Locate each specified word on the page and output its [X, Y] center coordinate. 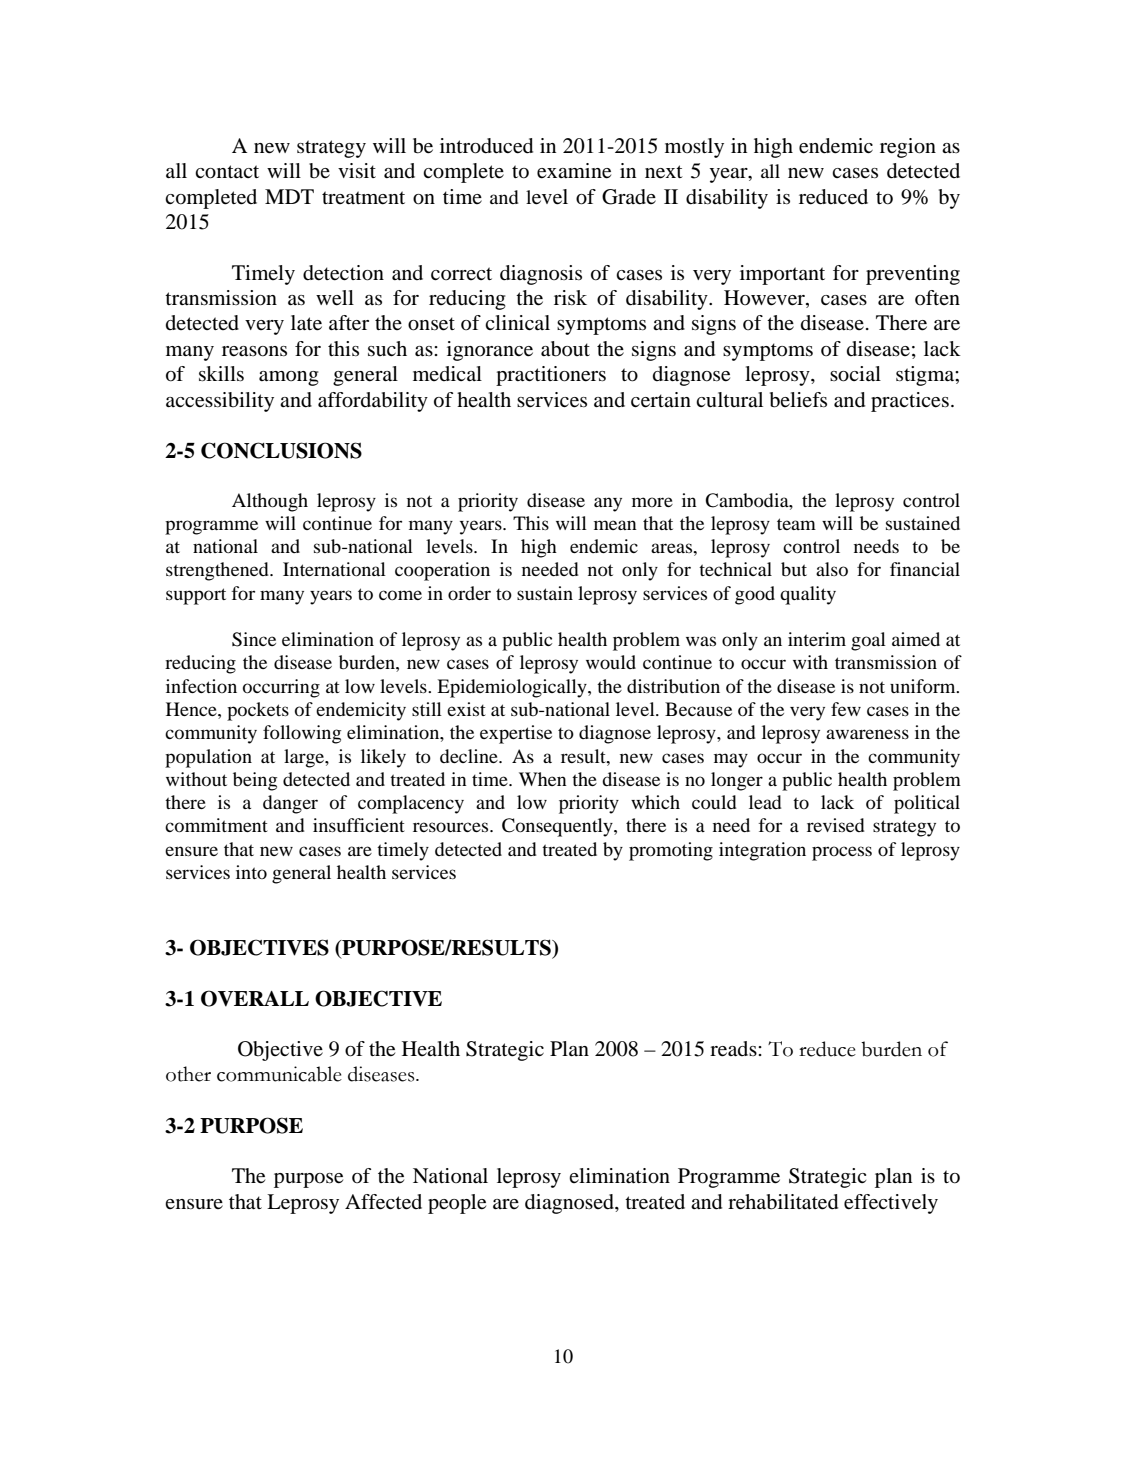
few [846, 709]
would [611, 662]
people [457, 1204]
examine [574, 171]
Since [254, 639]
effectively [891, 1204]
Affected [383, 1202]
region [908, 148]
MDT [289, 196]
